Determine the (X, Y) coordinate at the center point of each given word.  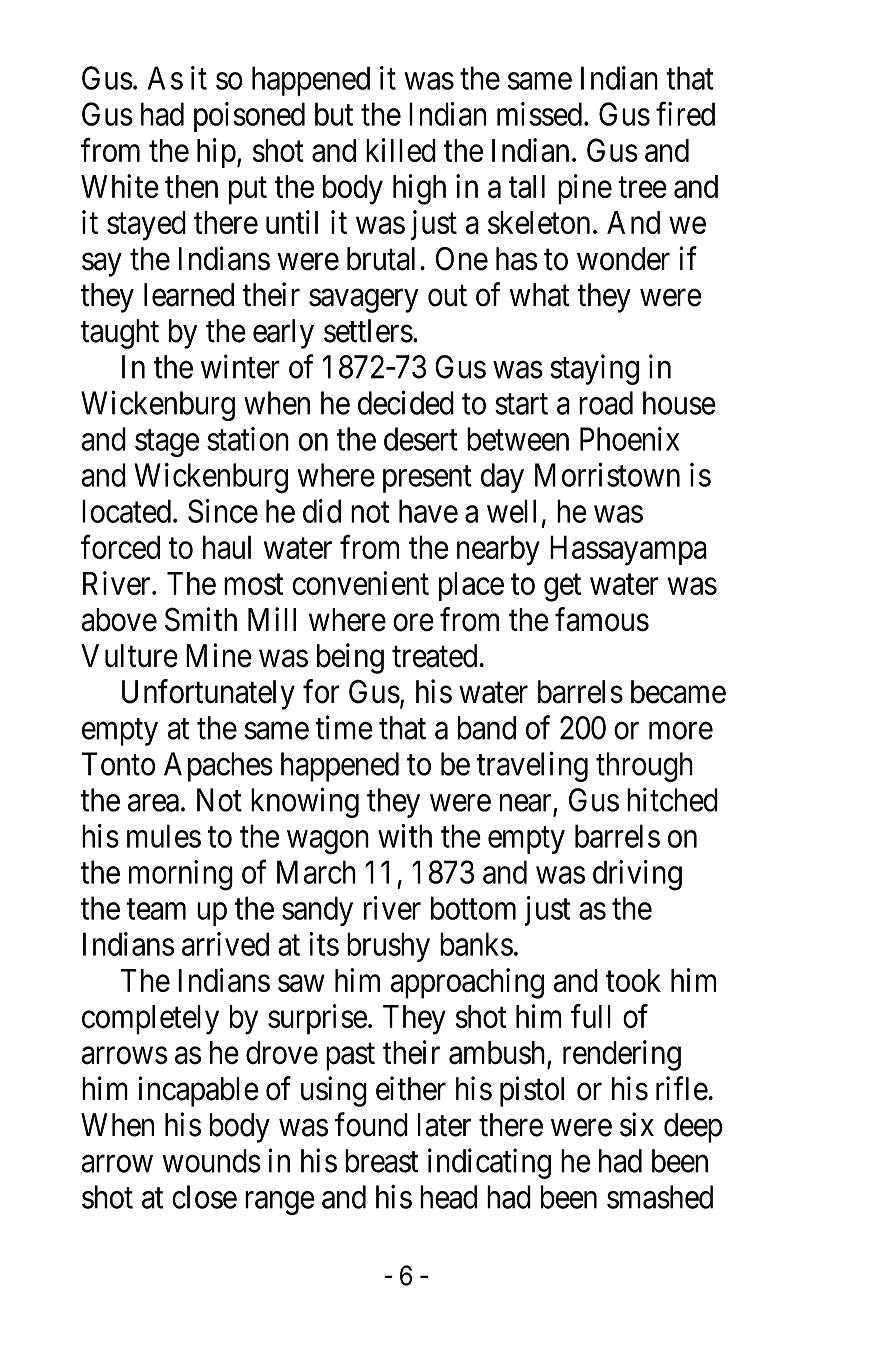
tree (642, 187)
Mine (219, 655)
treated (434, 656)
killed (401, 150)
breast (382, 1161)
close (204, 1197)
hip (216, 153)
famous (602, 619)
